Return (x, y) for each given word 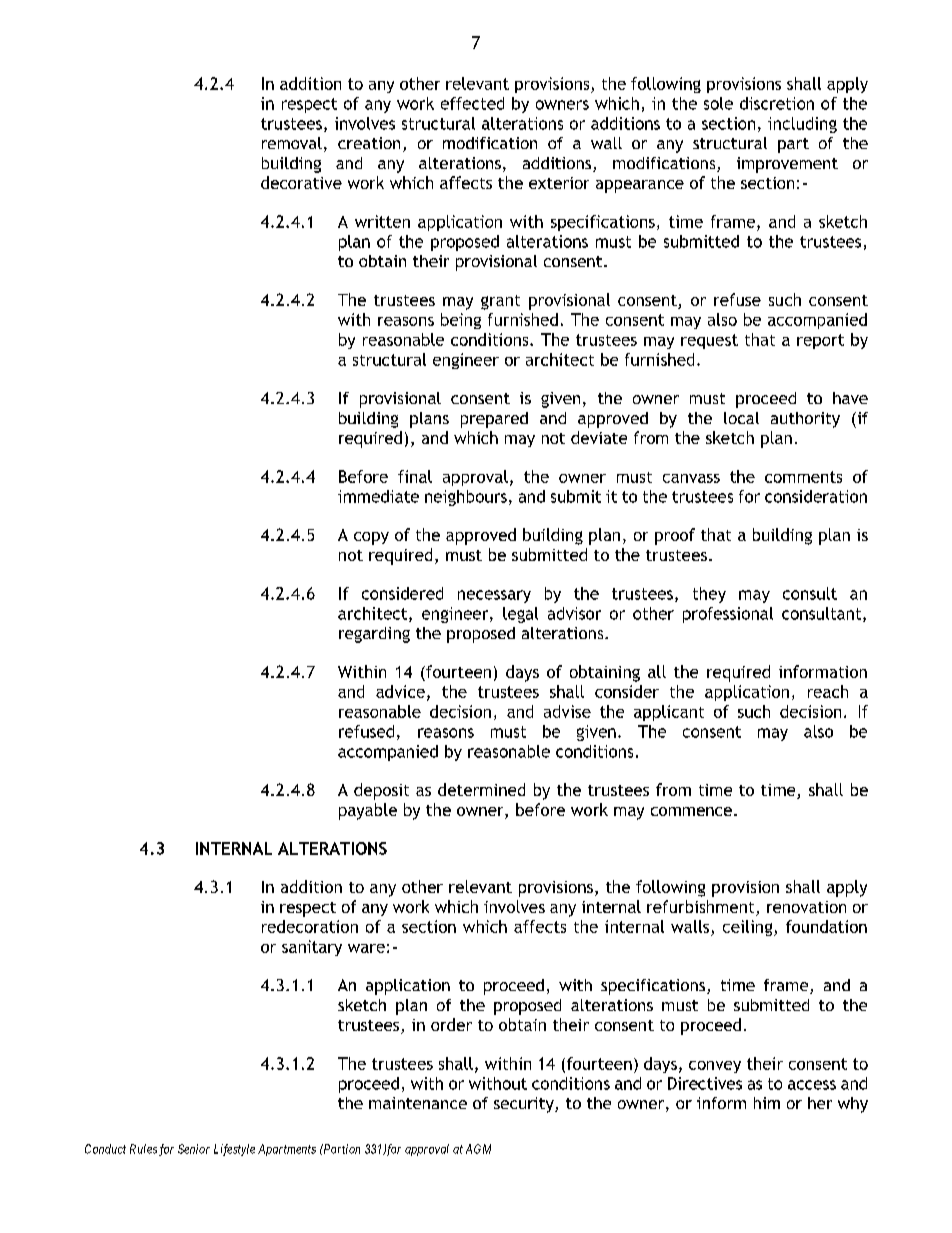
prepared (494, 420)
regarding (374, 635)
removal (292, 143)
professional (728, 615)
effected (472, 103)
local (741, 418)
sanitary (312, 948)
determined (481, 789)
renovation (806, 907)
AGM (478, 1149)
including (802, 125)
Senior (194, 1149)
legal (520, 615)
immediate (378, 496)
